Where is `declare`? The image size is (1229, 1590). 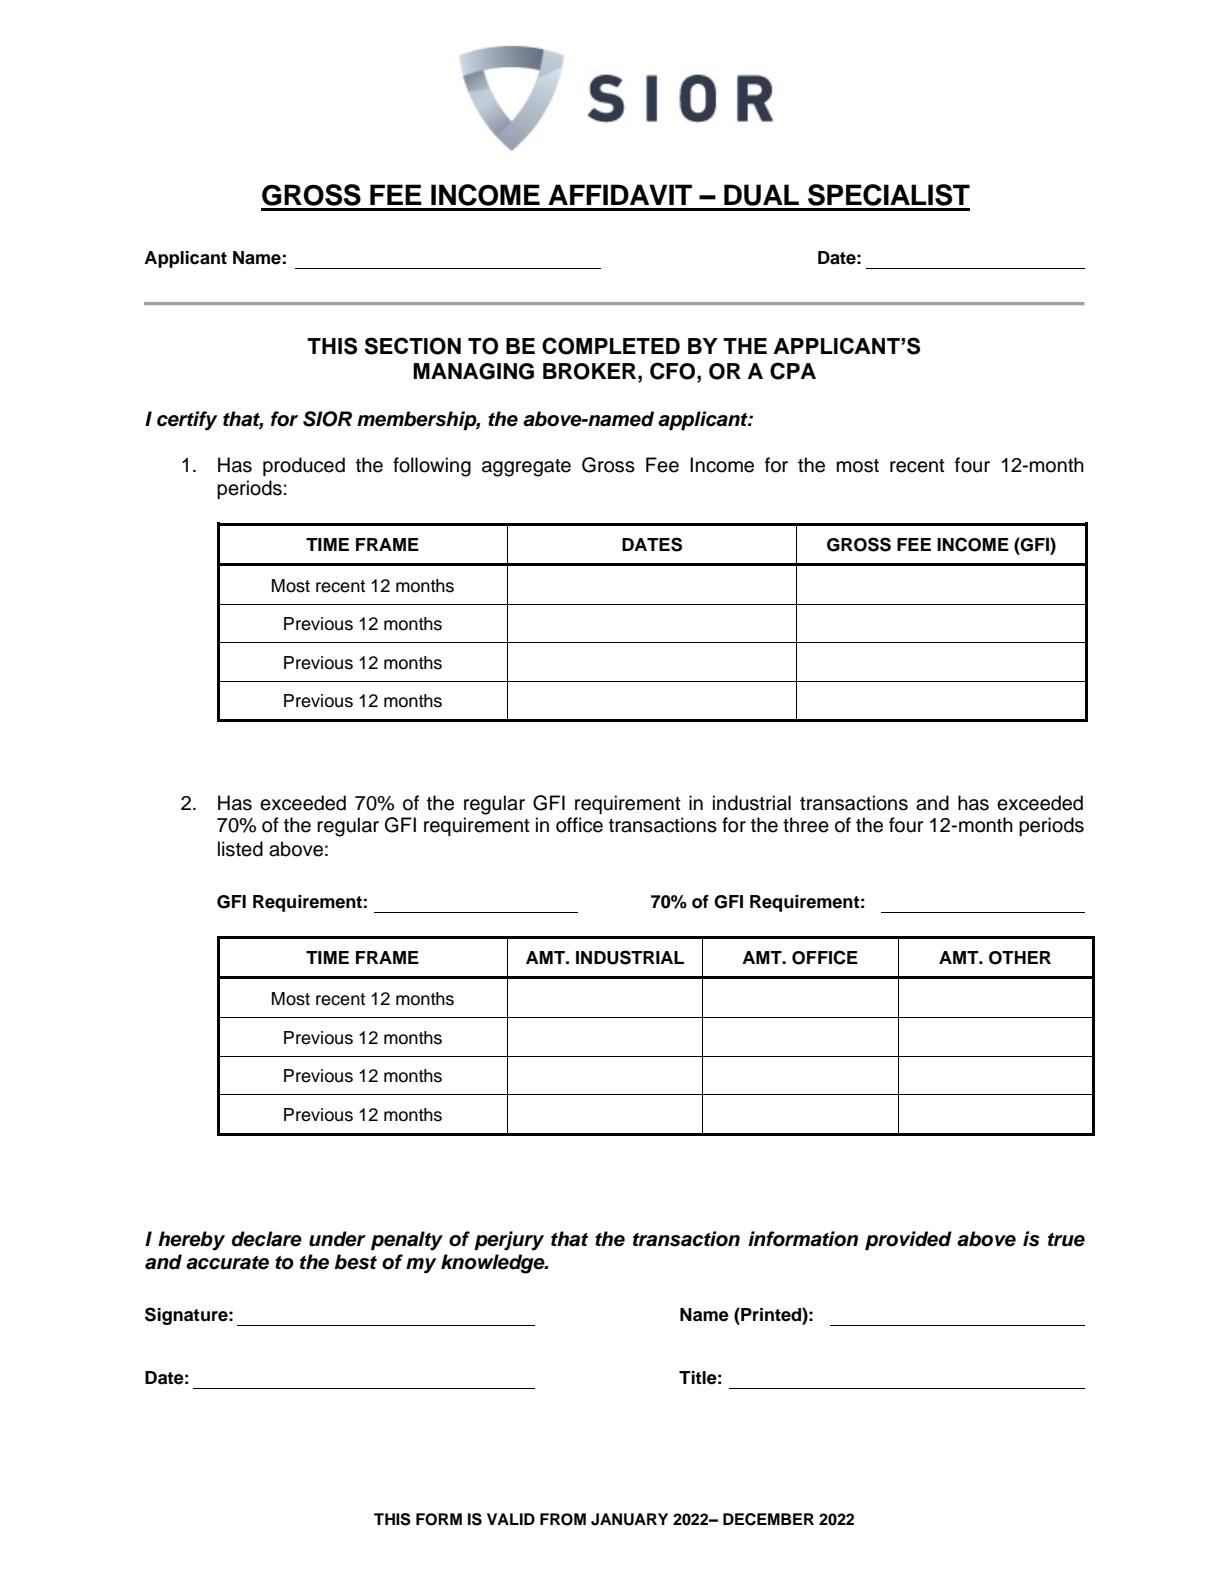
declare is located at coordinates (267, 1239).
